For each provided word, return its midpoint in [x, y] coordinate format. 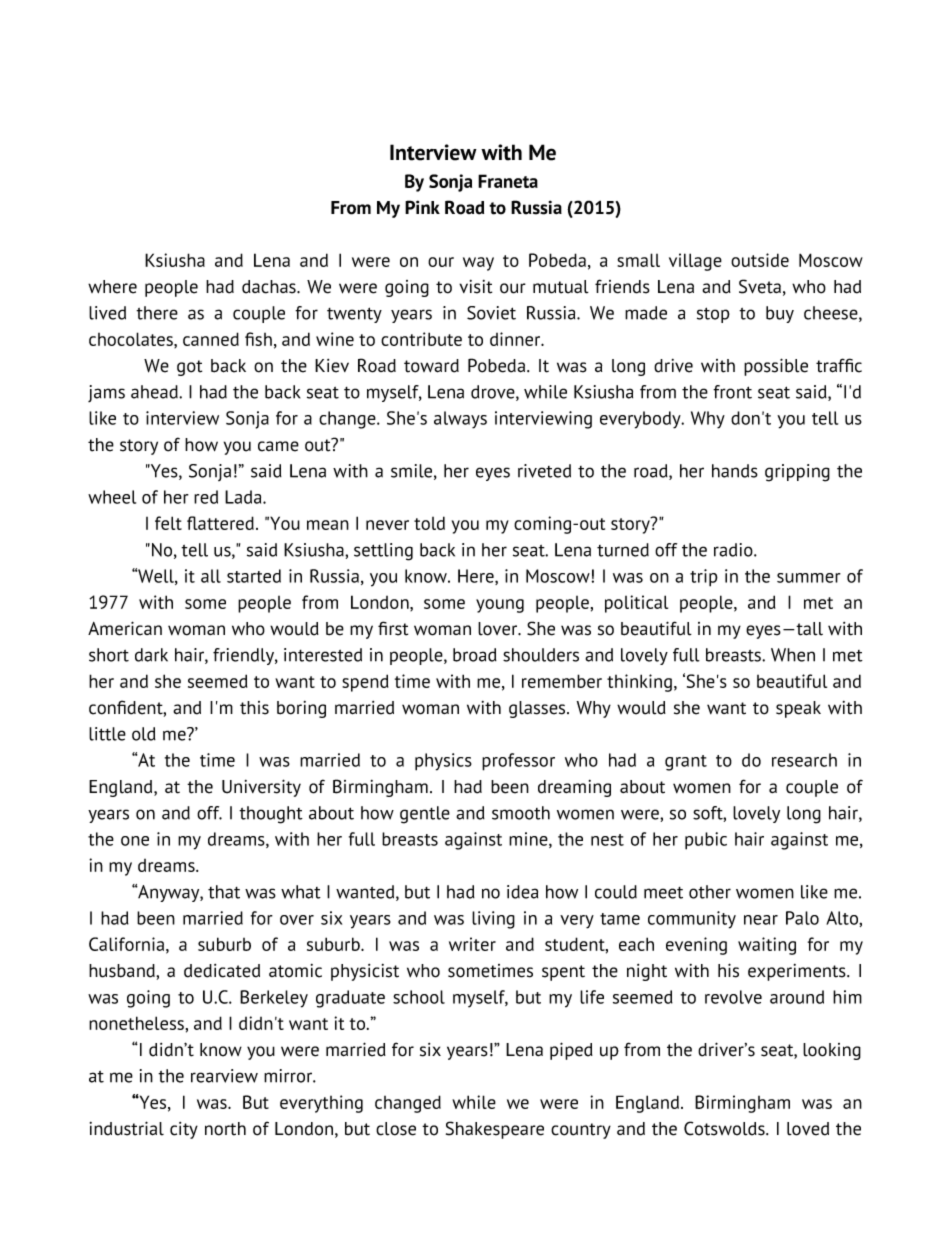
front [732, 392]
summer [809, 578]
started [254, 576]
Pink [422, 207]
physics [443, 762]
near [761, 920]
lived [107, 313]
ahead [155, 392]
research [804, 760]
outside [760, 260]
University [261, 788]
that [224, 892]
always [460, 420]
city [184, 1130]
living [493, 920]
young [500, 606]
